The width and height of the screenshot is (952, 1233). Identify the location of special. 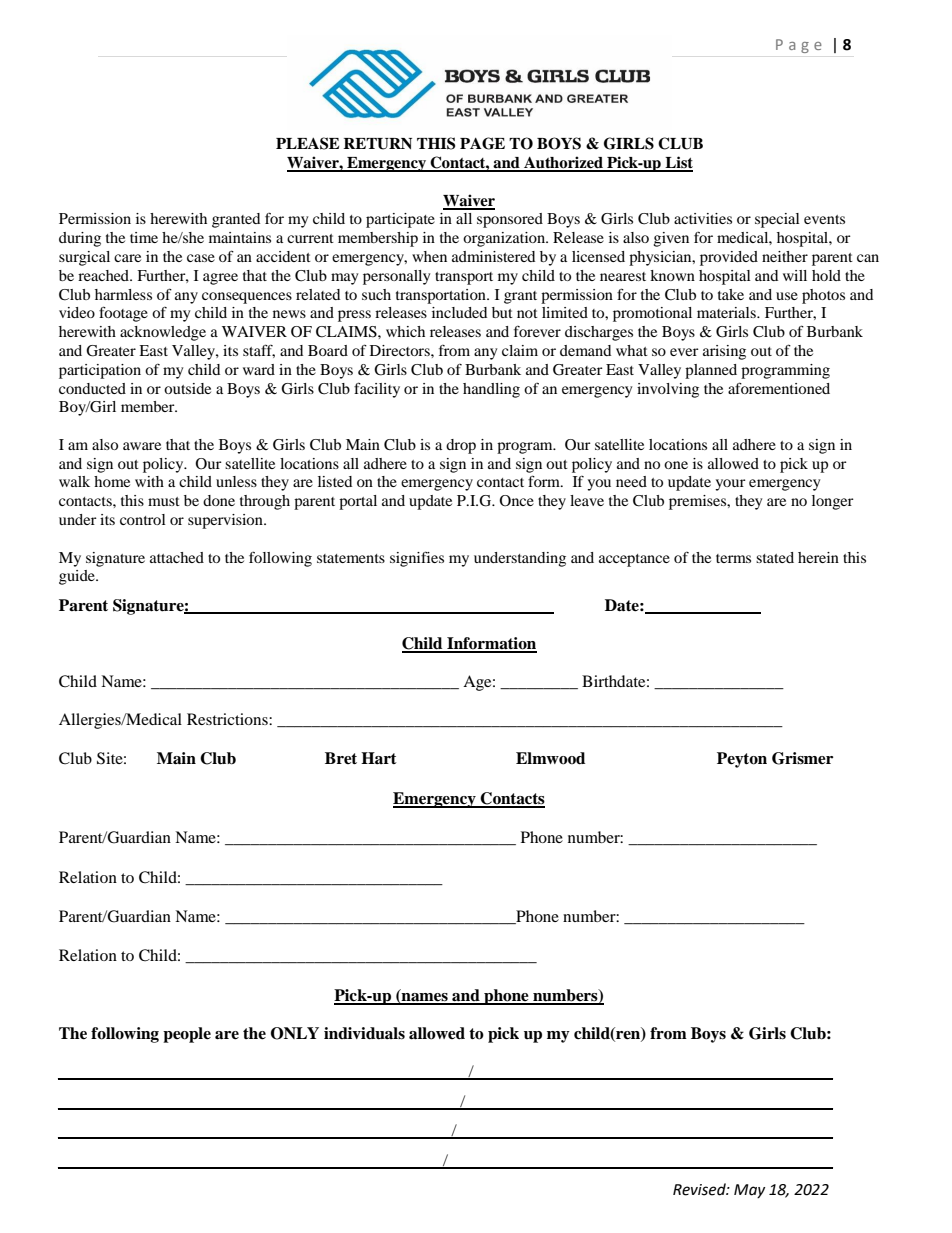
(777, 220).
